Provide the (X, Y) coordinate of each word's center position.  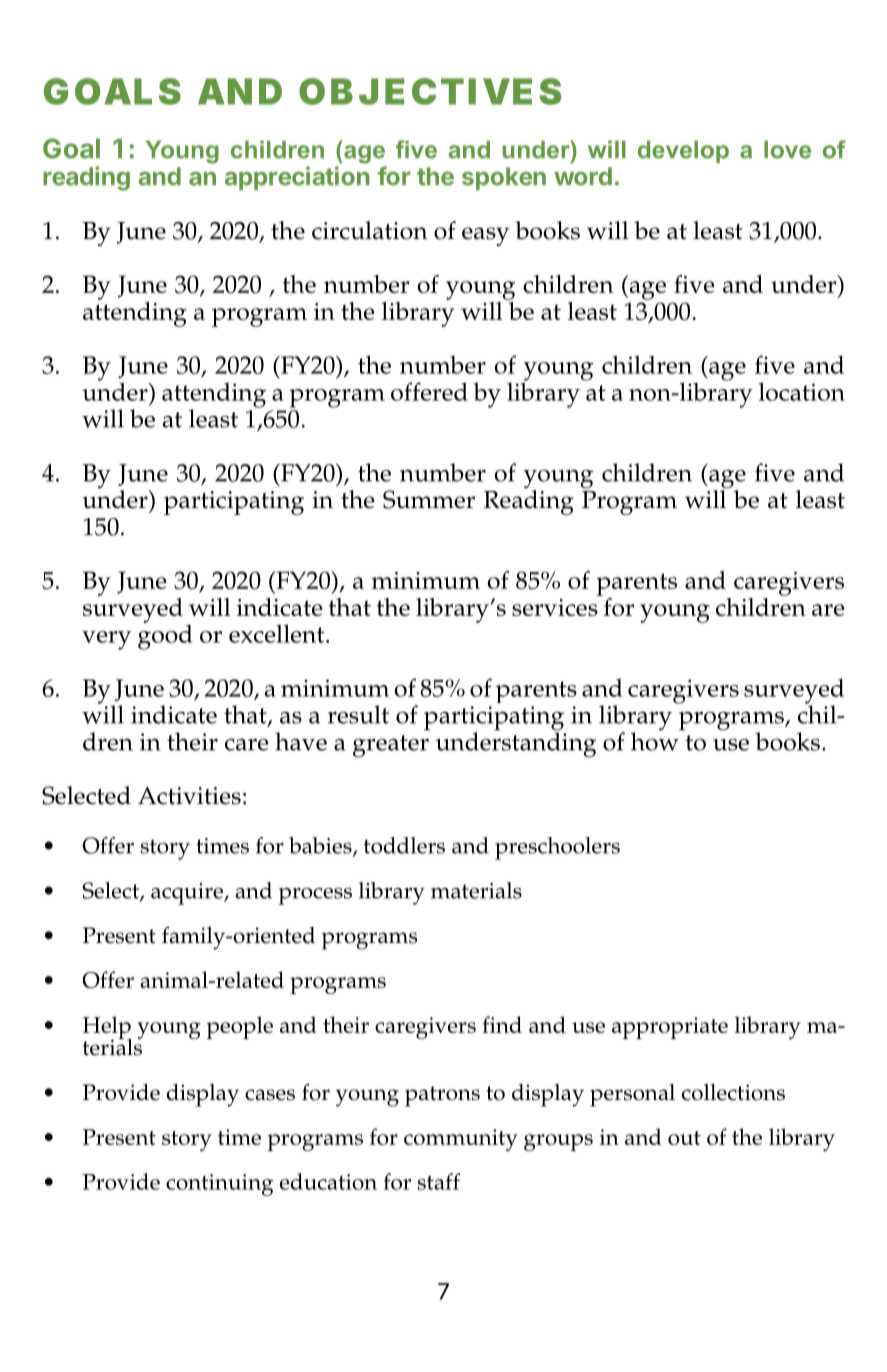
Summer (429, 499)
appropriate (670, 1028)
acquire (188, 894)
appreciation (297, 178)
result (358, 714)
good (165, 636)
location (802, 391)
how (656, 740)
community (461, 1140)
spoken (504, 178)
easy (485, 236)
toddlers (404, 845)
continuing (220, 1185)
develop (683, 151)
